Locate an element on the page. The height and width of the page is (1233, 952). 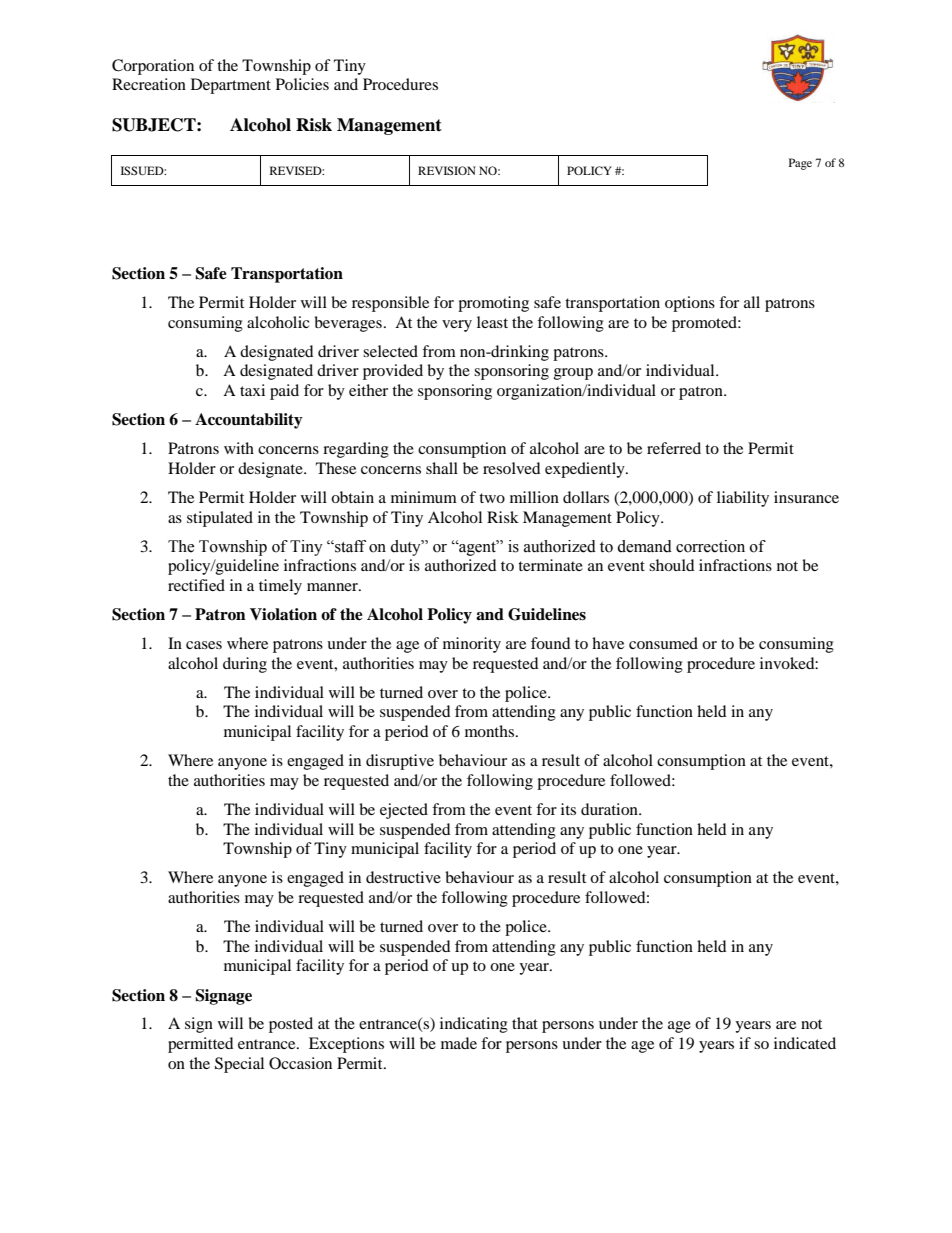
REVISION is located at coordinates (447, 170).
